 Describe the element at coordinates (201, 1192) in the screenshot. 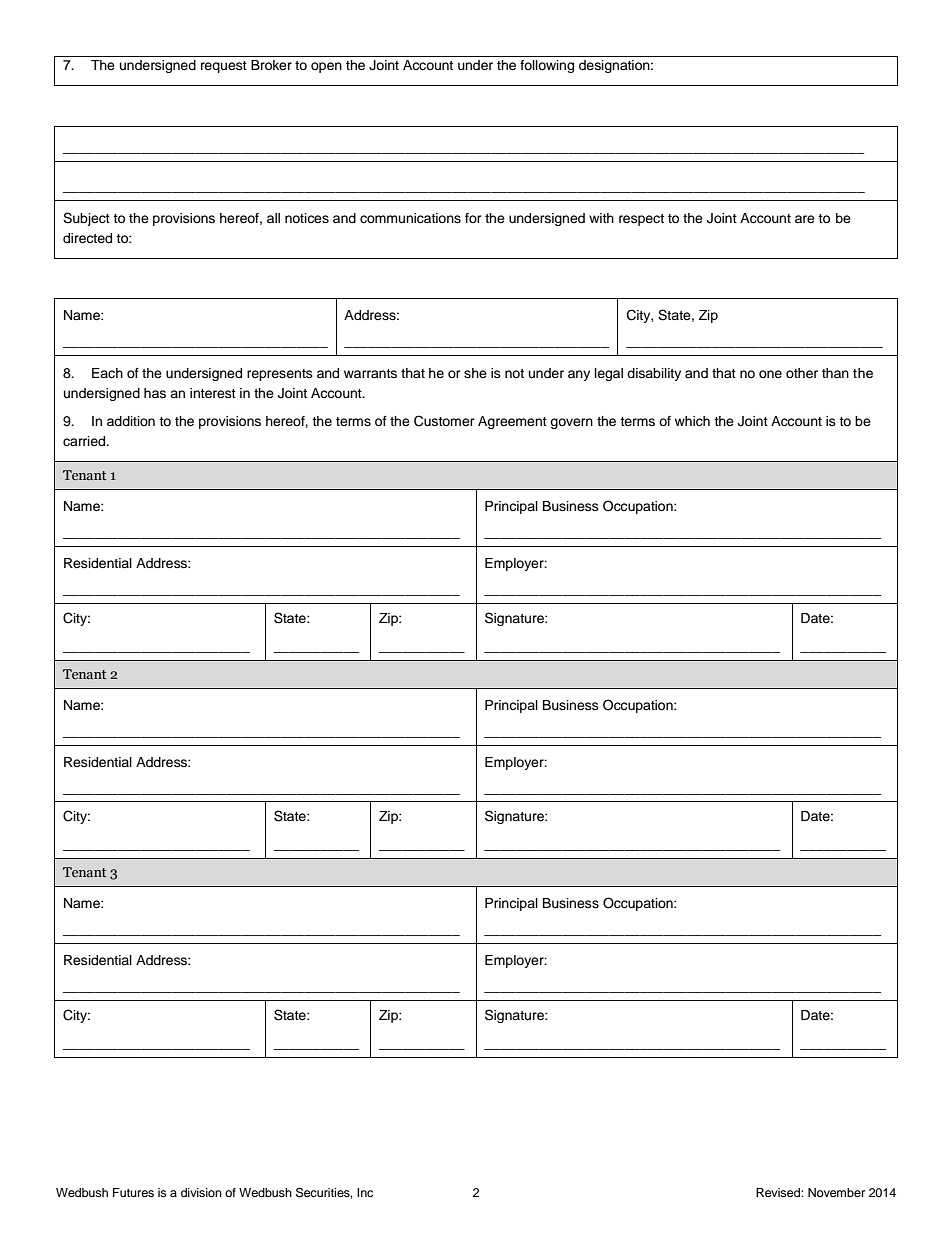

I see `division` at that location.
